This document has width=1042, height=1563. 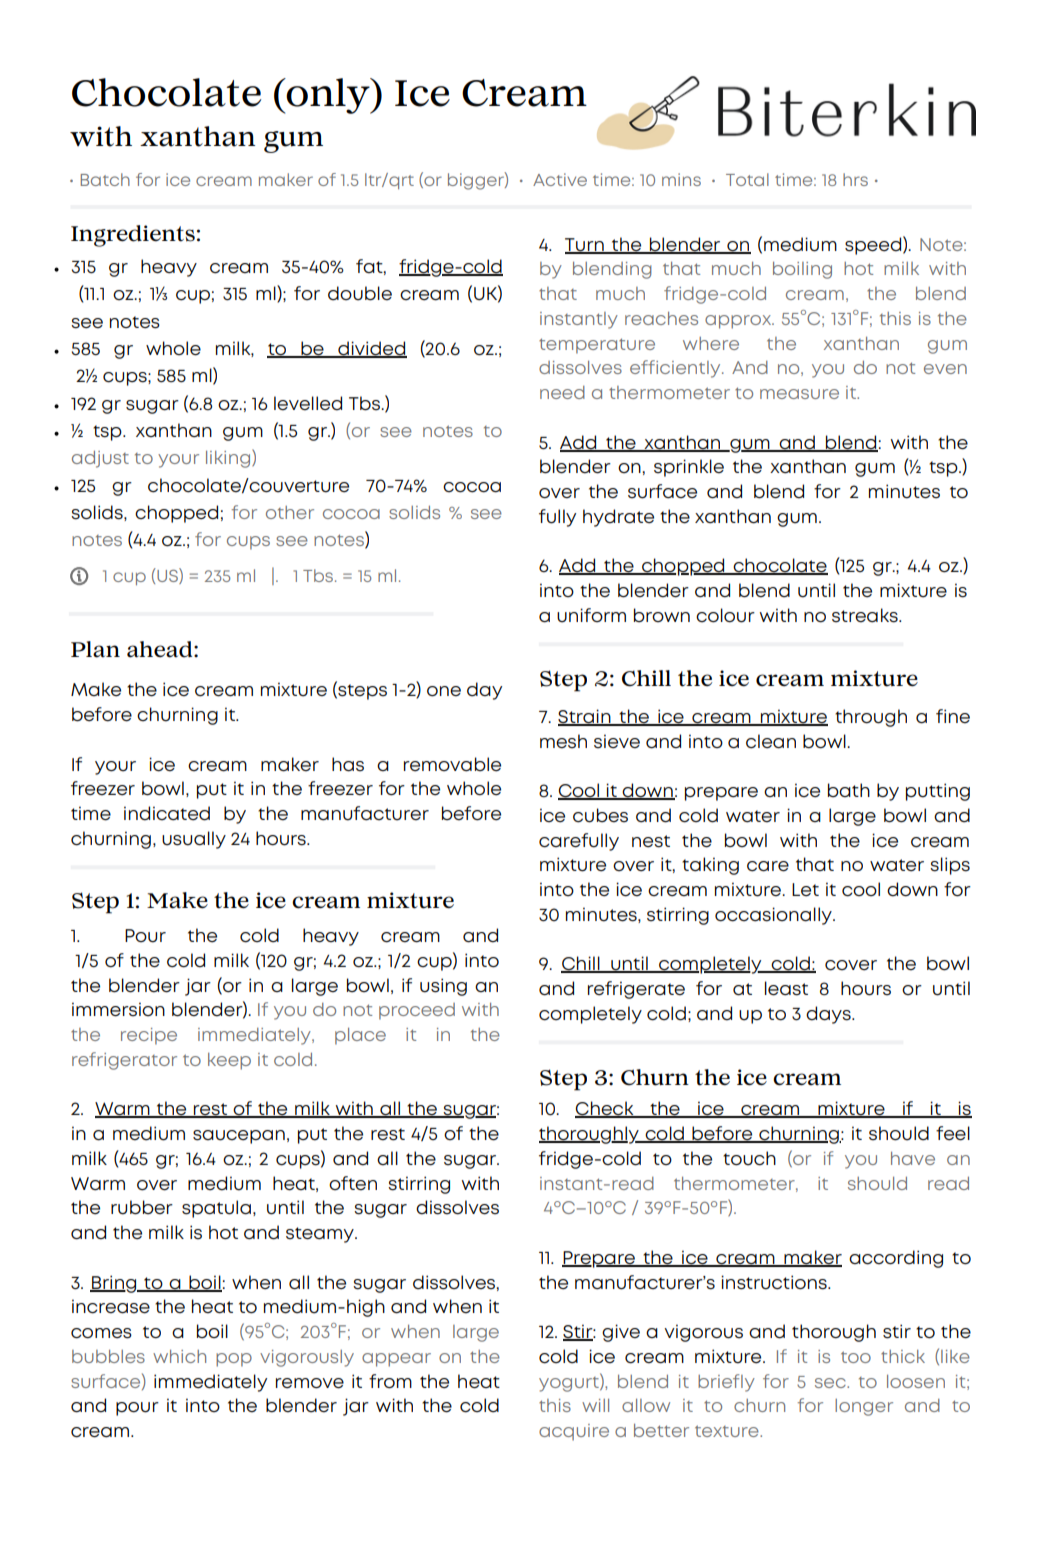 I want to click on hrs, so click(x=855, y=179).
